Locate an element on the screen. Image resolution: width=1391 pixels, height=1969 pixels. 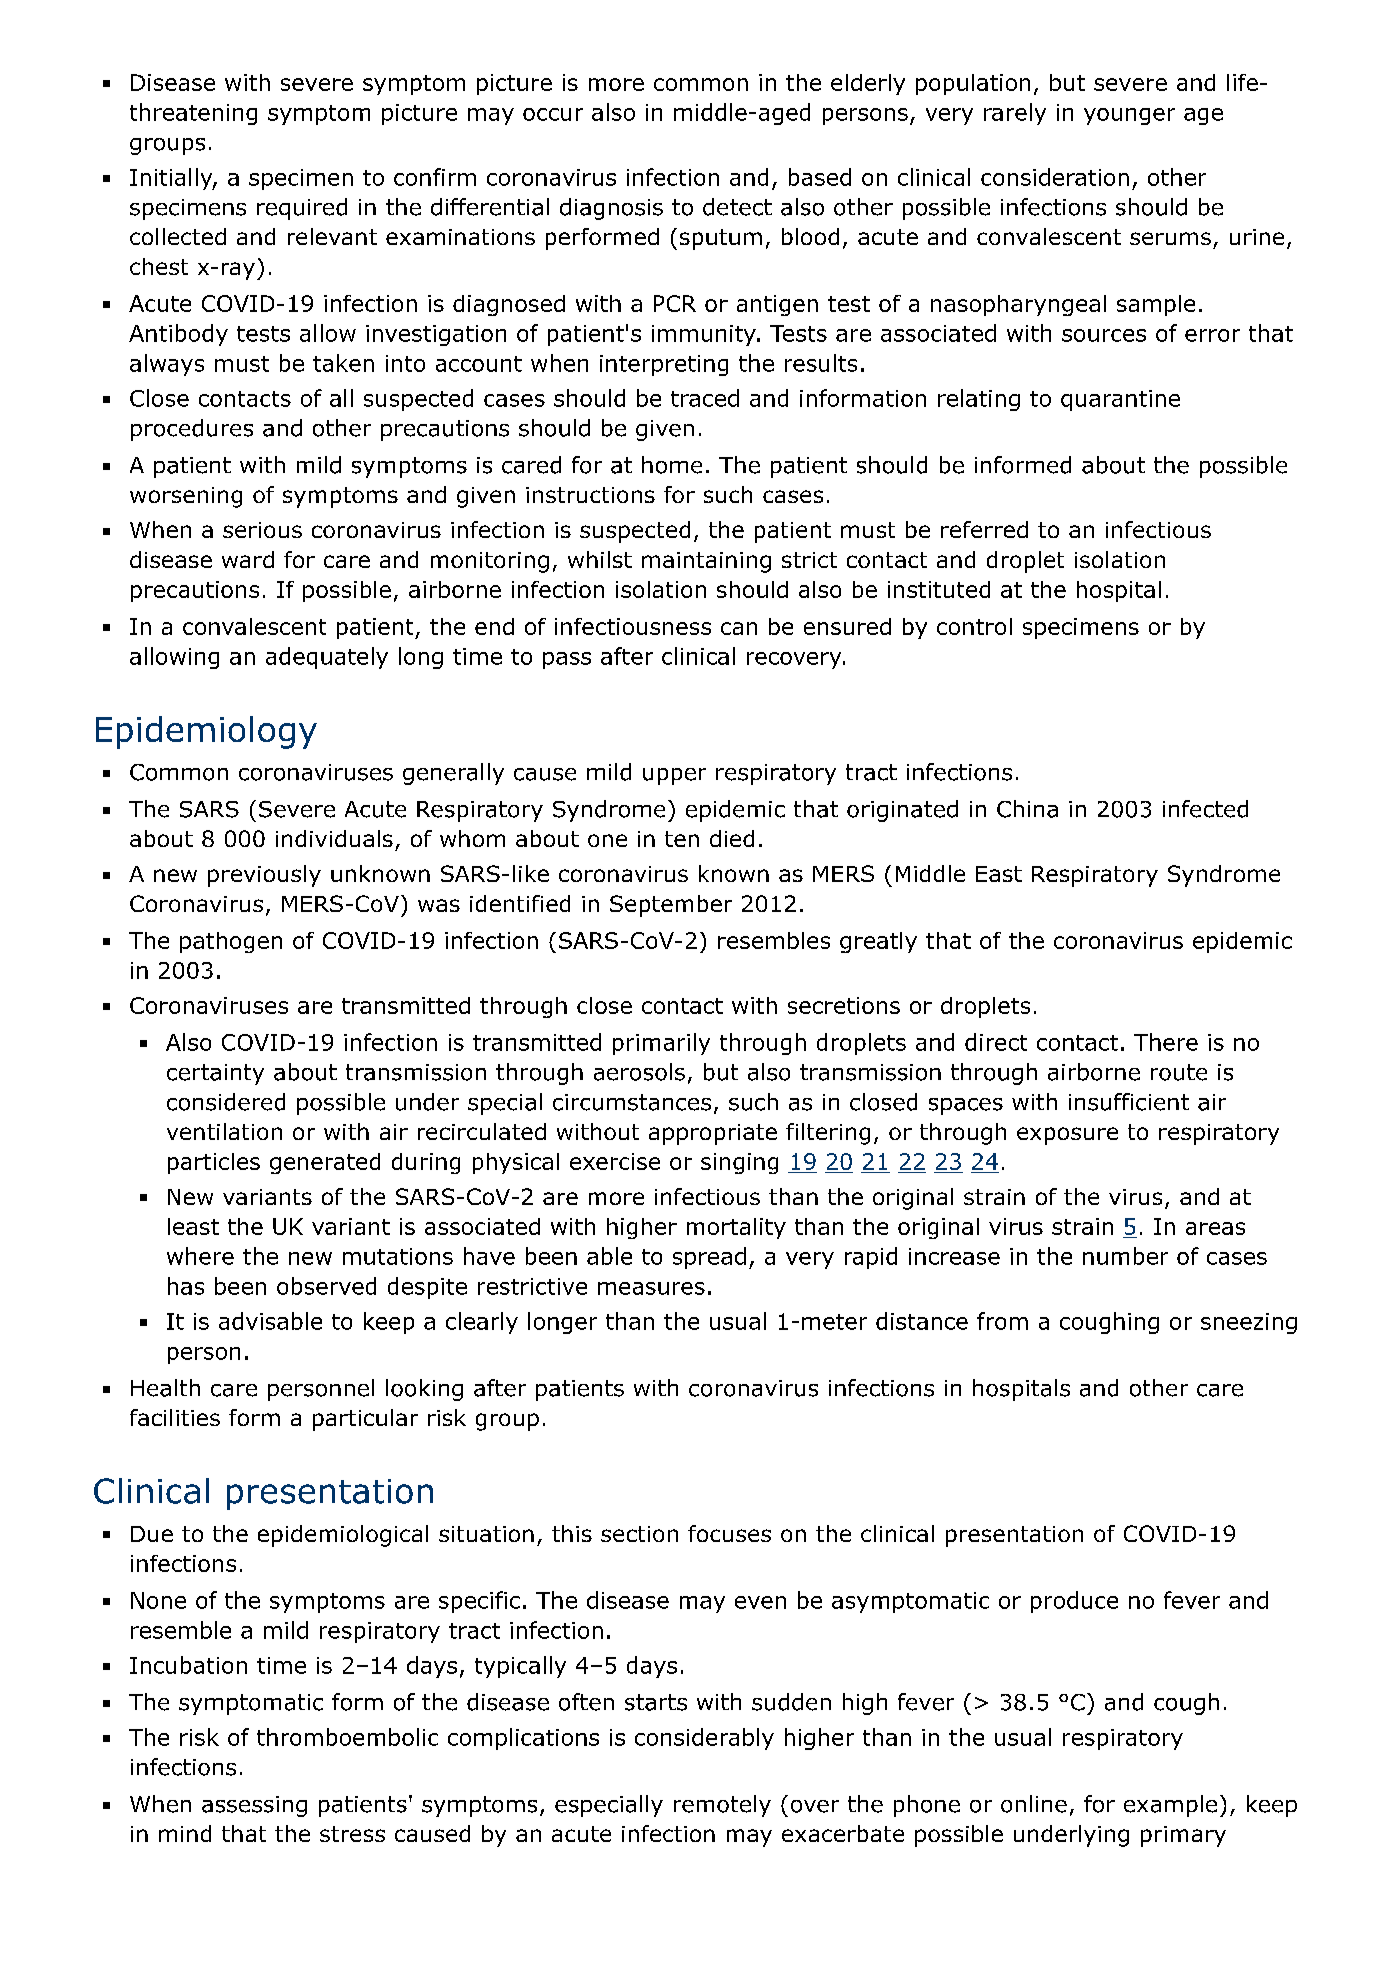
spread is located at coordinates (709, 1258).
